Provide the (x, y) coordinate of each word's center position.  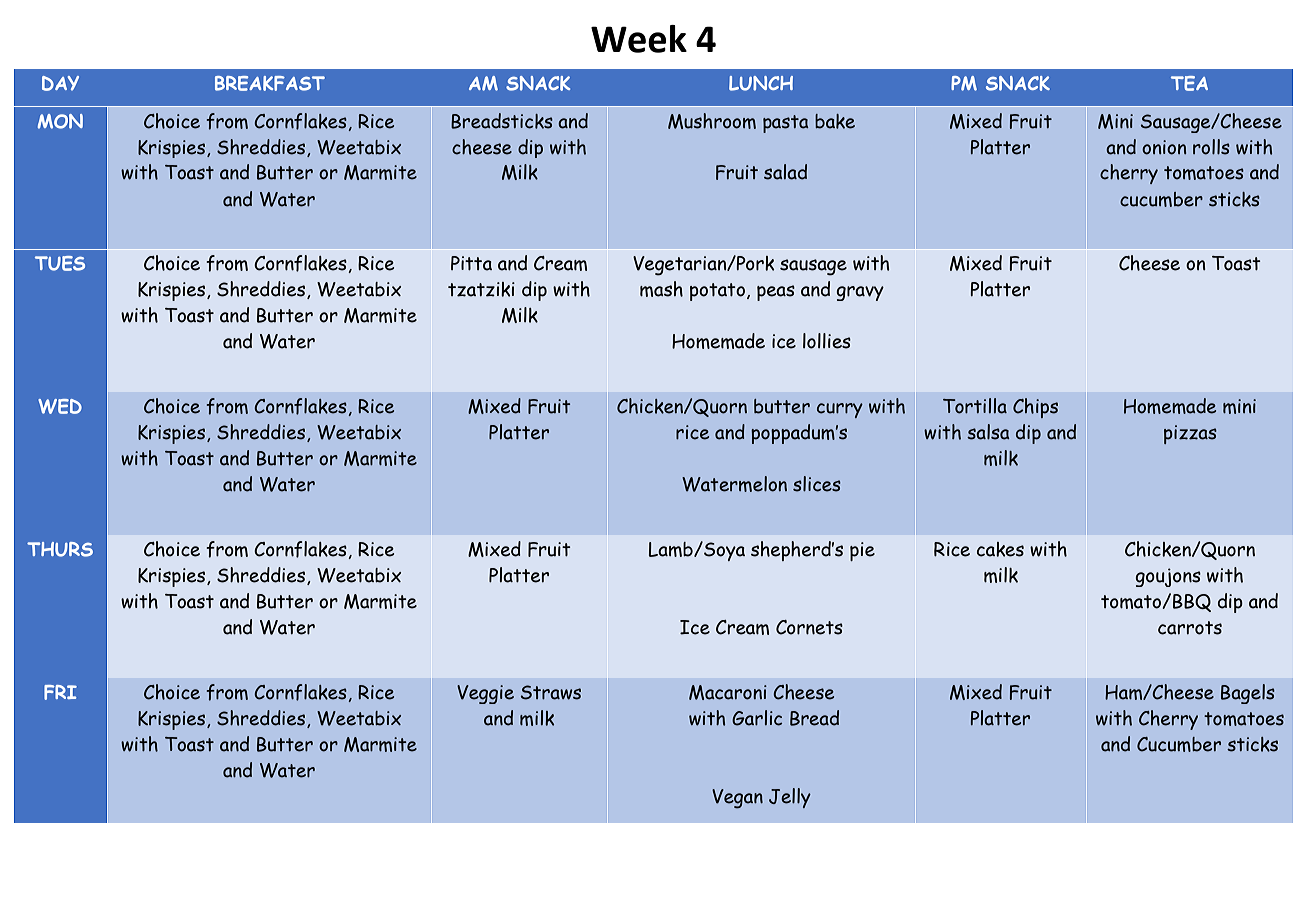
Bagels (1248, 694)
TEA (1189, 83)
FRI (60, 692)
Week (639, 39)
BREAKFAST (270, 83)
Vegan (737, 799)
